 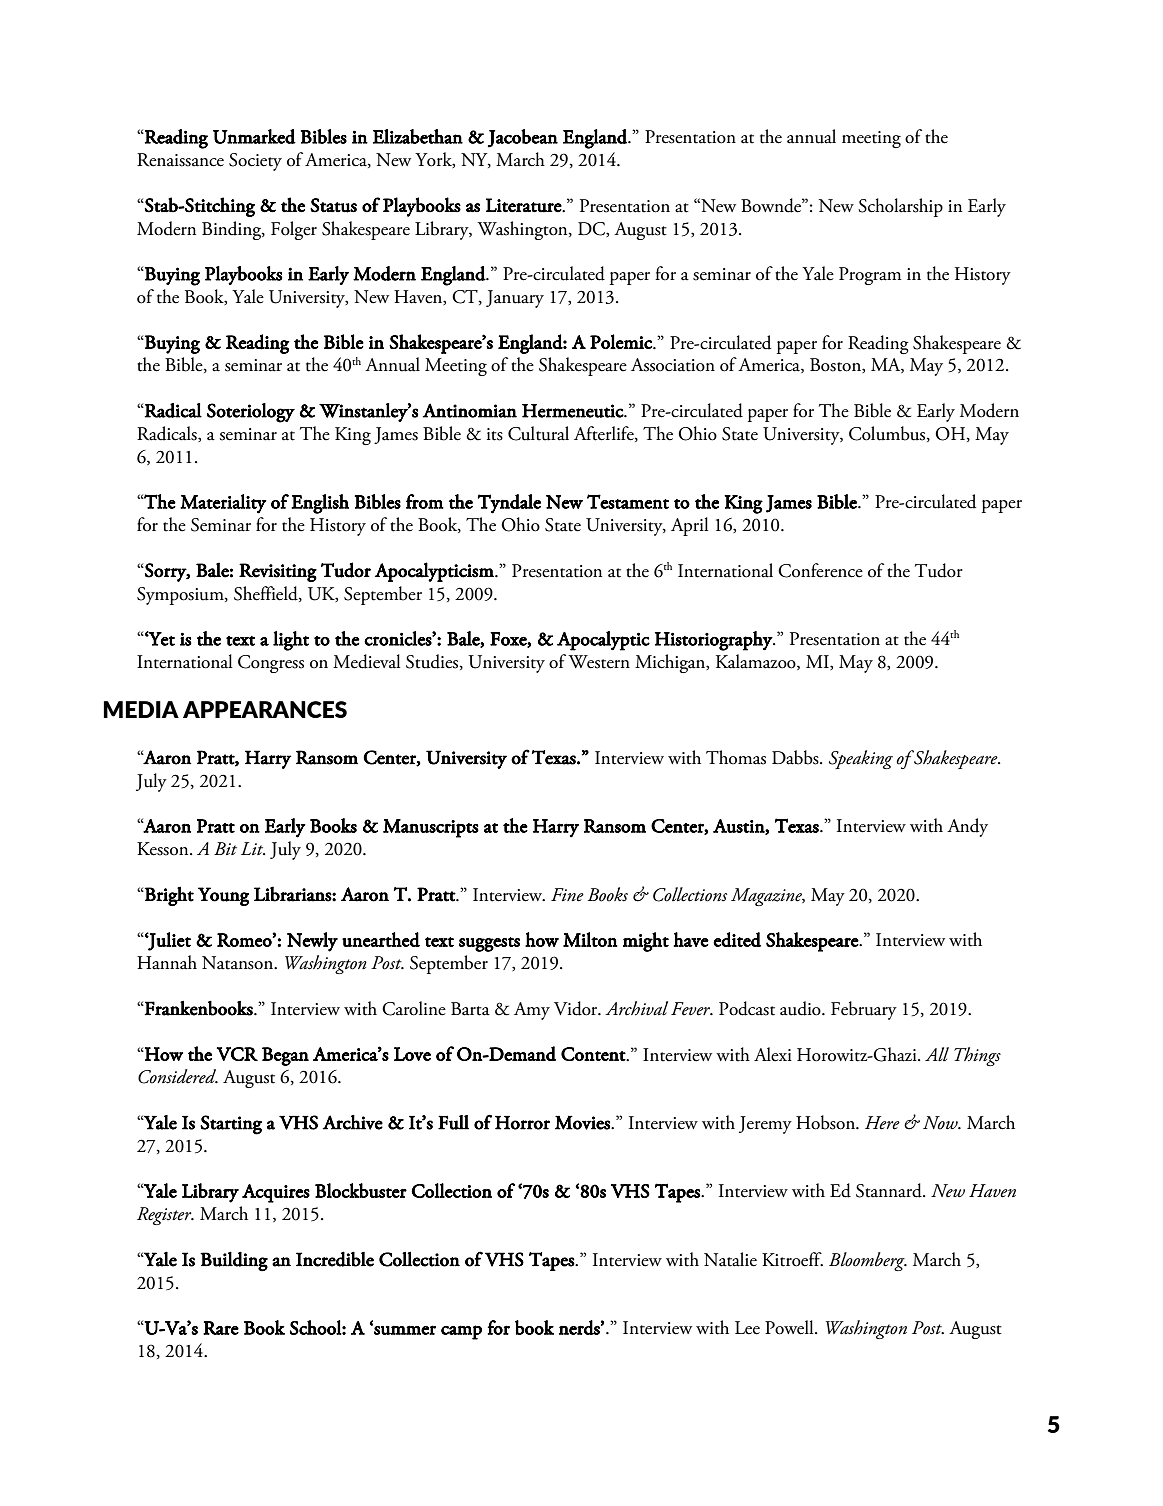 What do you see at coordinates (461, 1332) in the screenshot?
I see `camp` at bounding box center [461, 1332].
